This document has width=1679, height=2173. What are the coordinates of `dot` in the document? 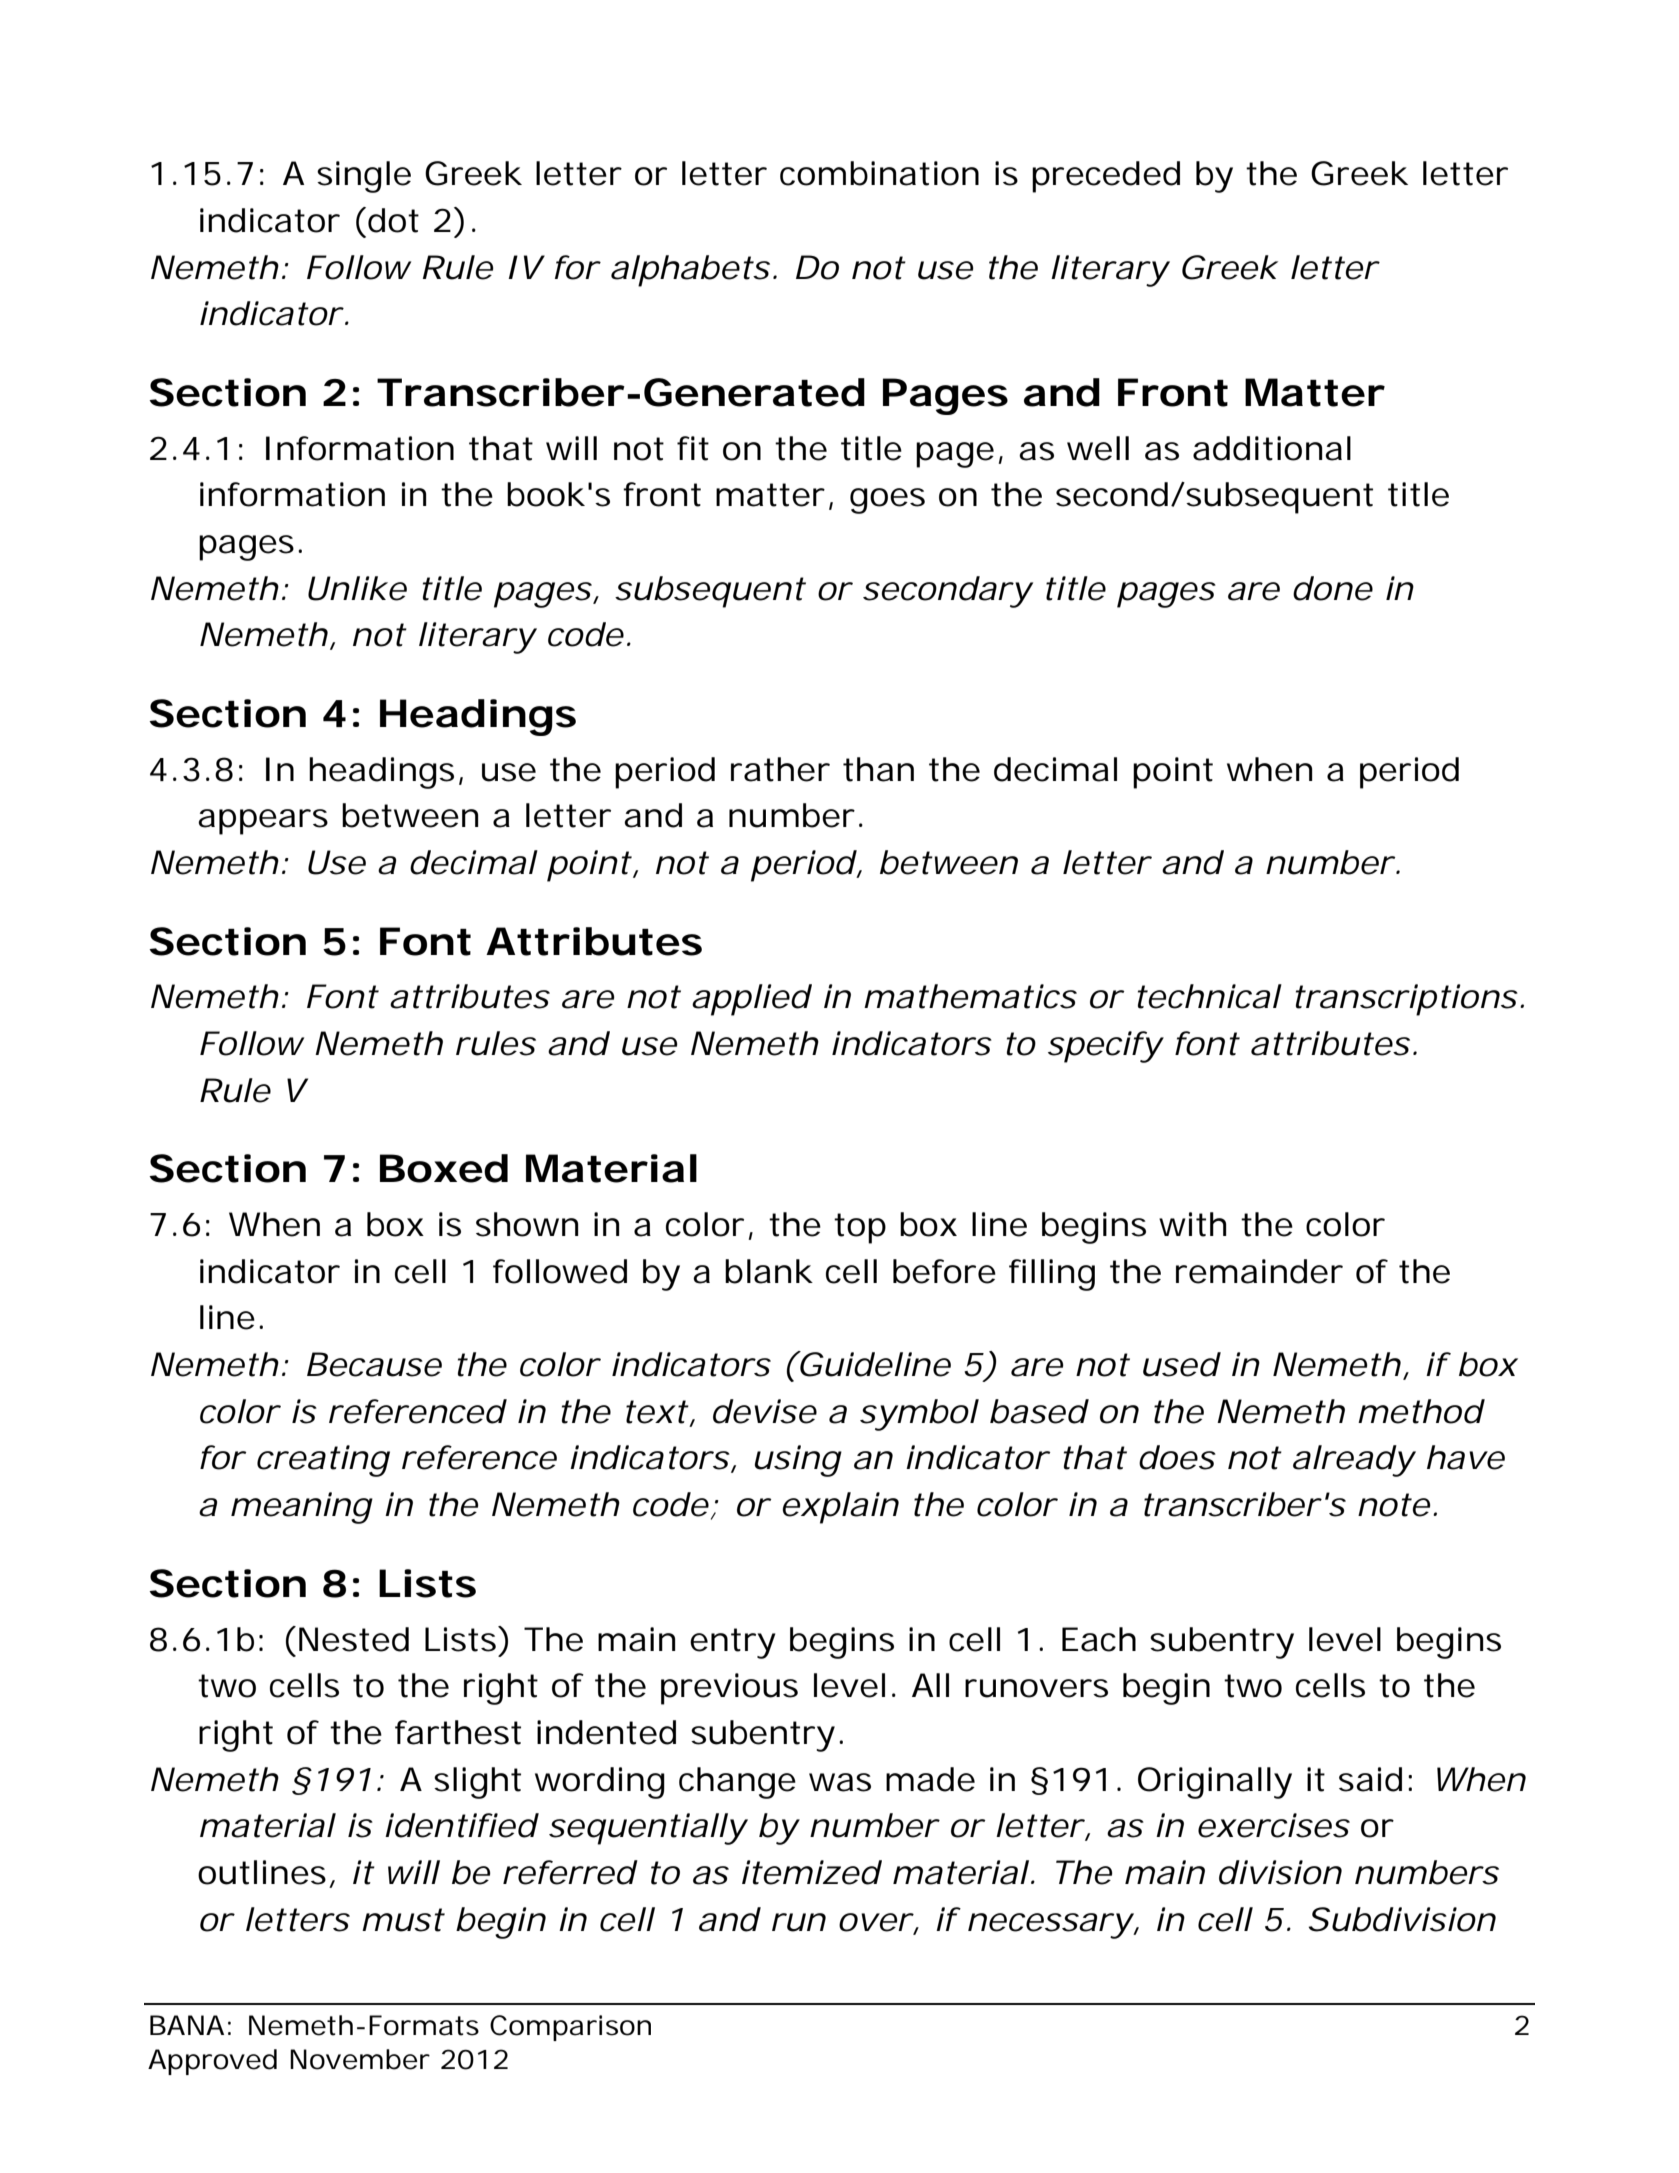 It's located at (393, 220).
